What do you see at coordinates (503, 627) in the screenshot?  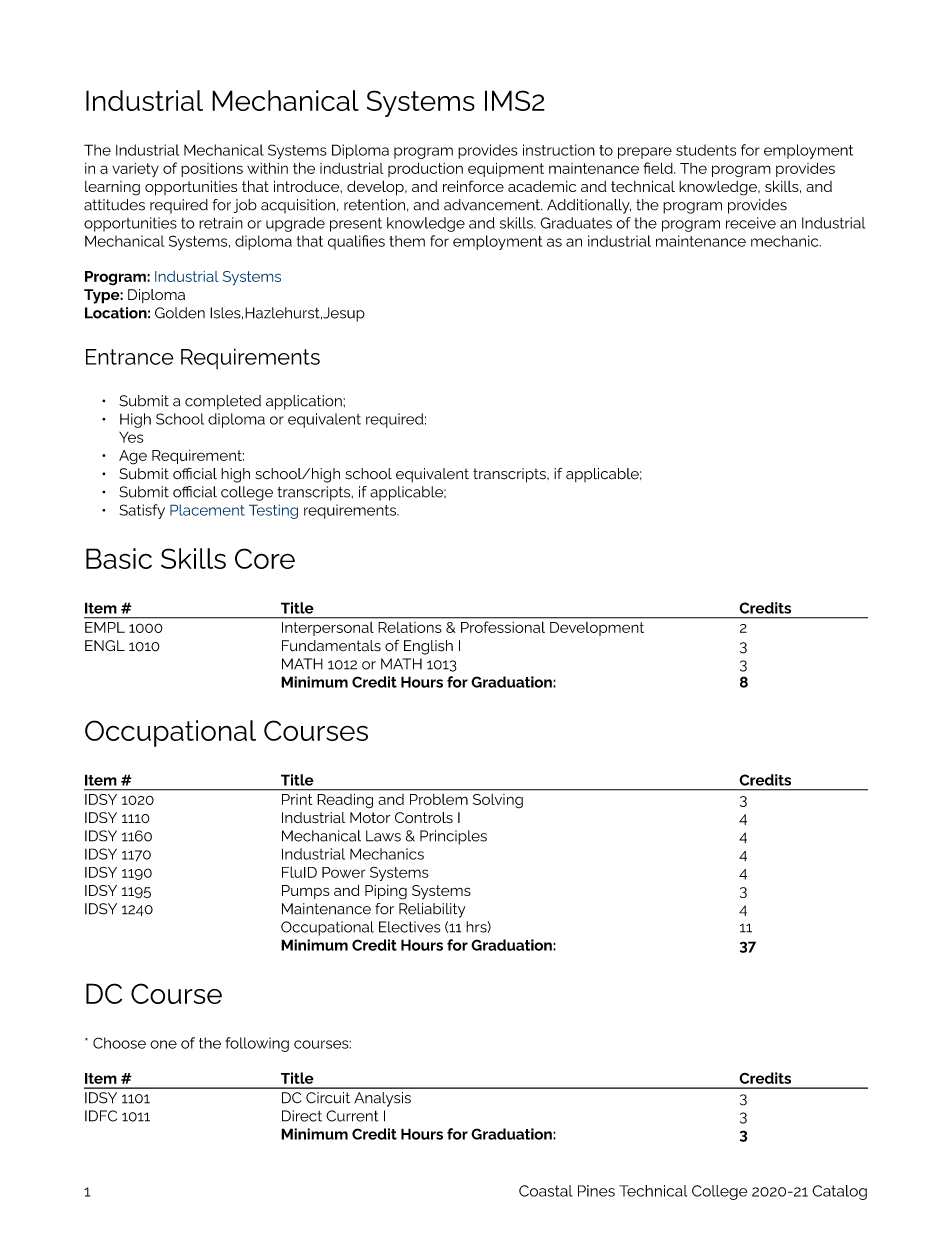 I see `Professional` at bounding box center [503, 627].
